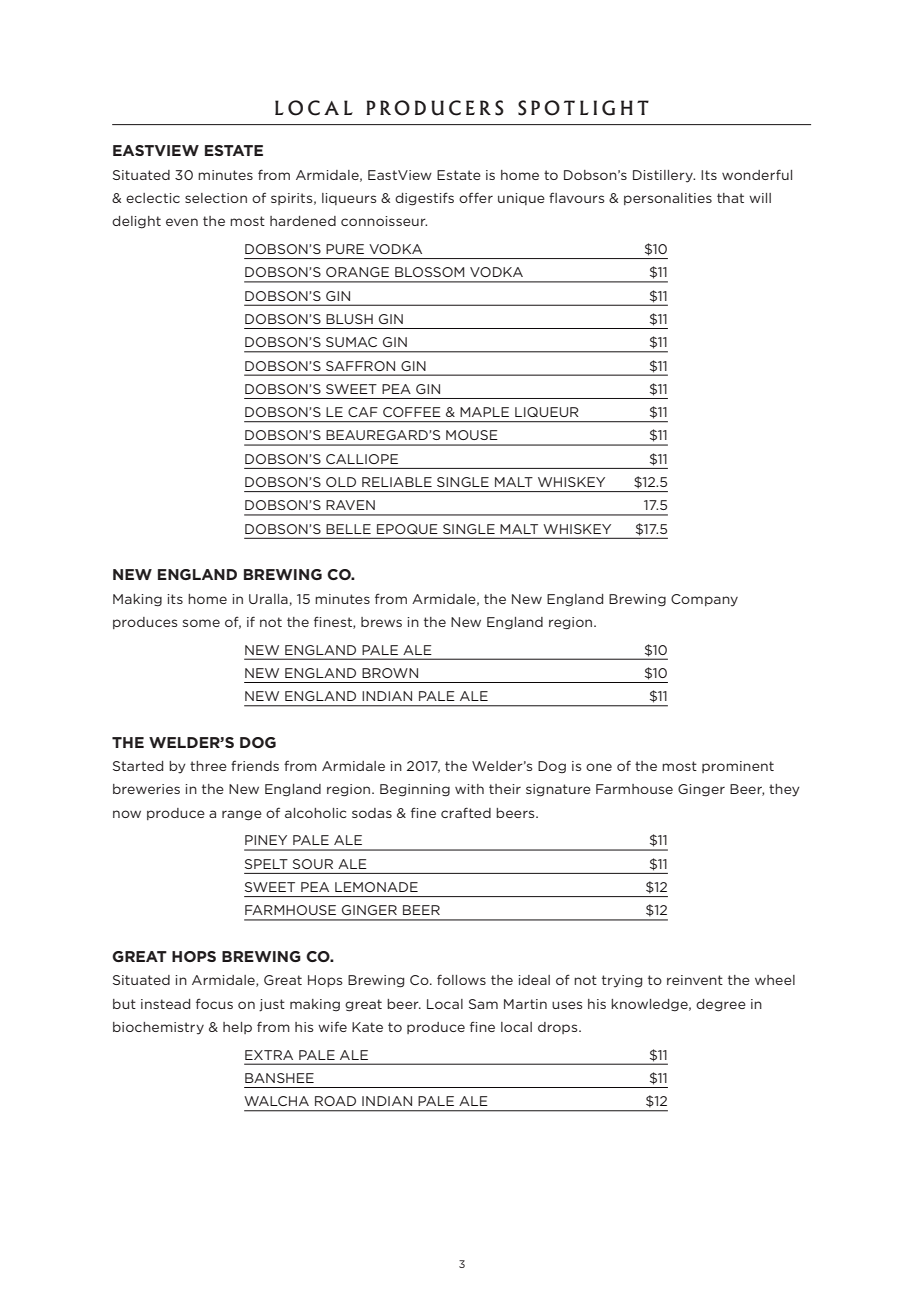 The image size is (924, 1308). Describe the element at coordinates (208, 766) in the screenshot. I see `three` at that location.
